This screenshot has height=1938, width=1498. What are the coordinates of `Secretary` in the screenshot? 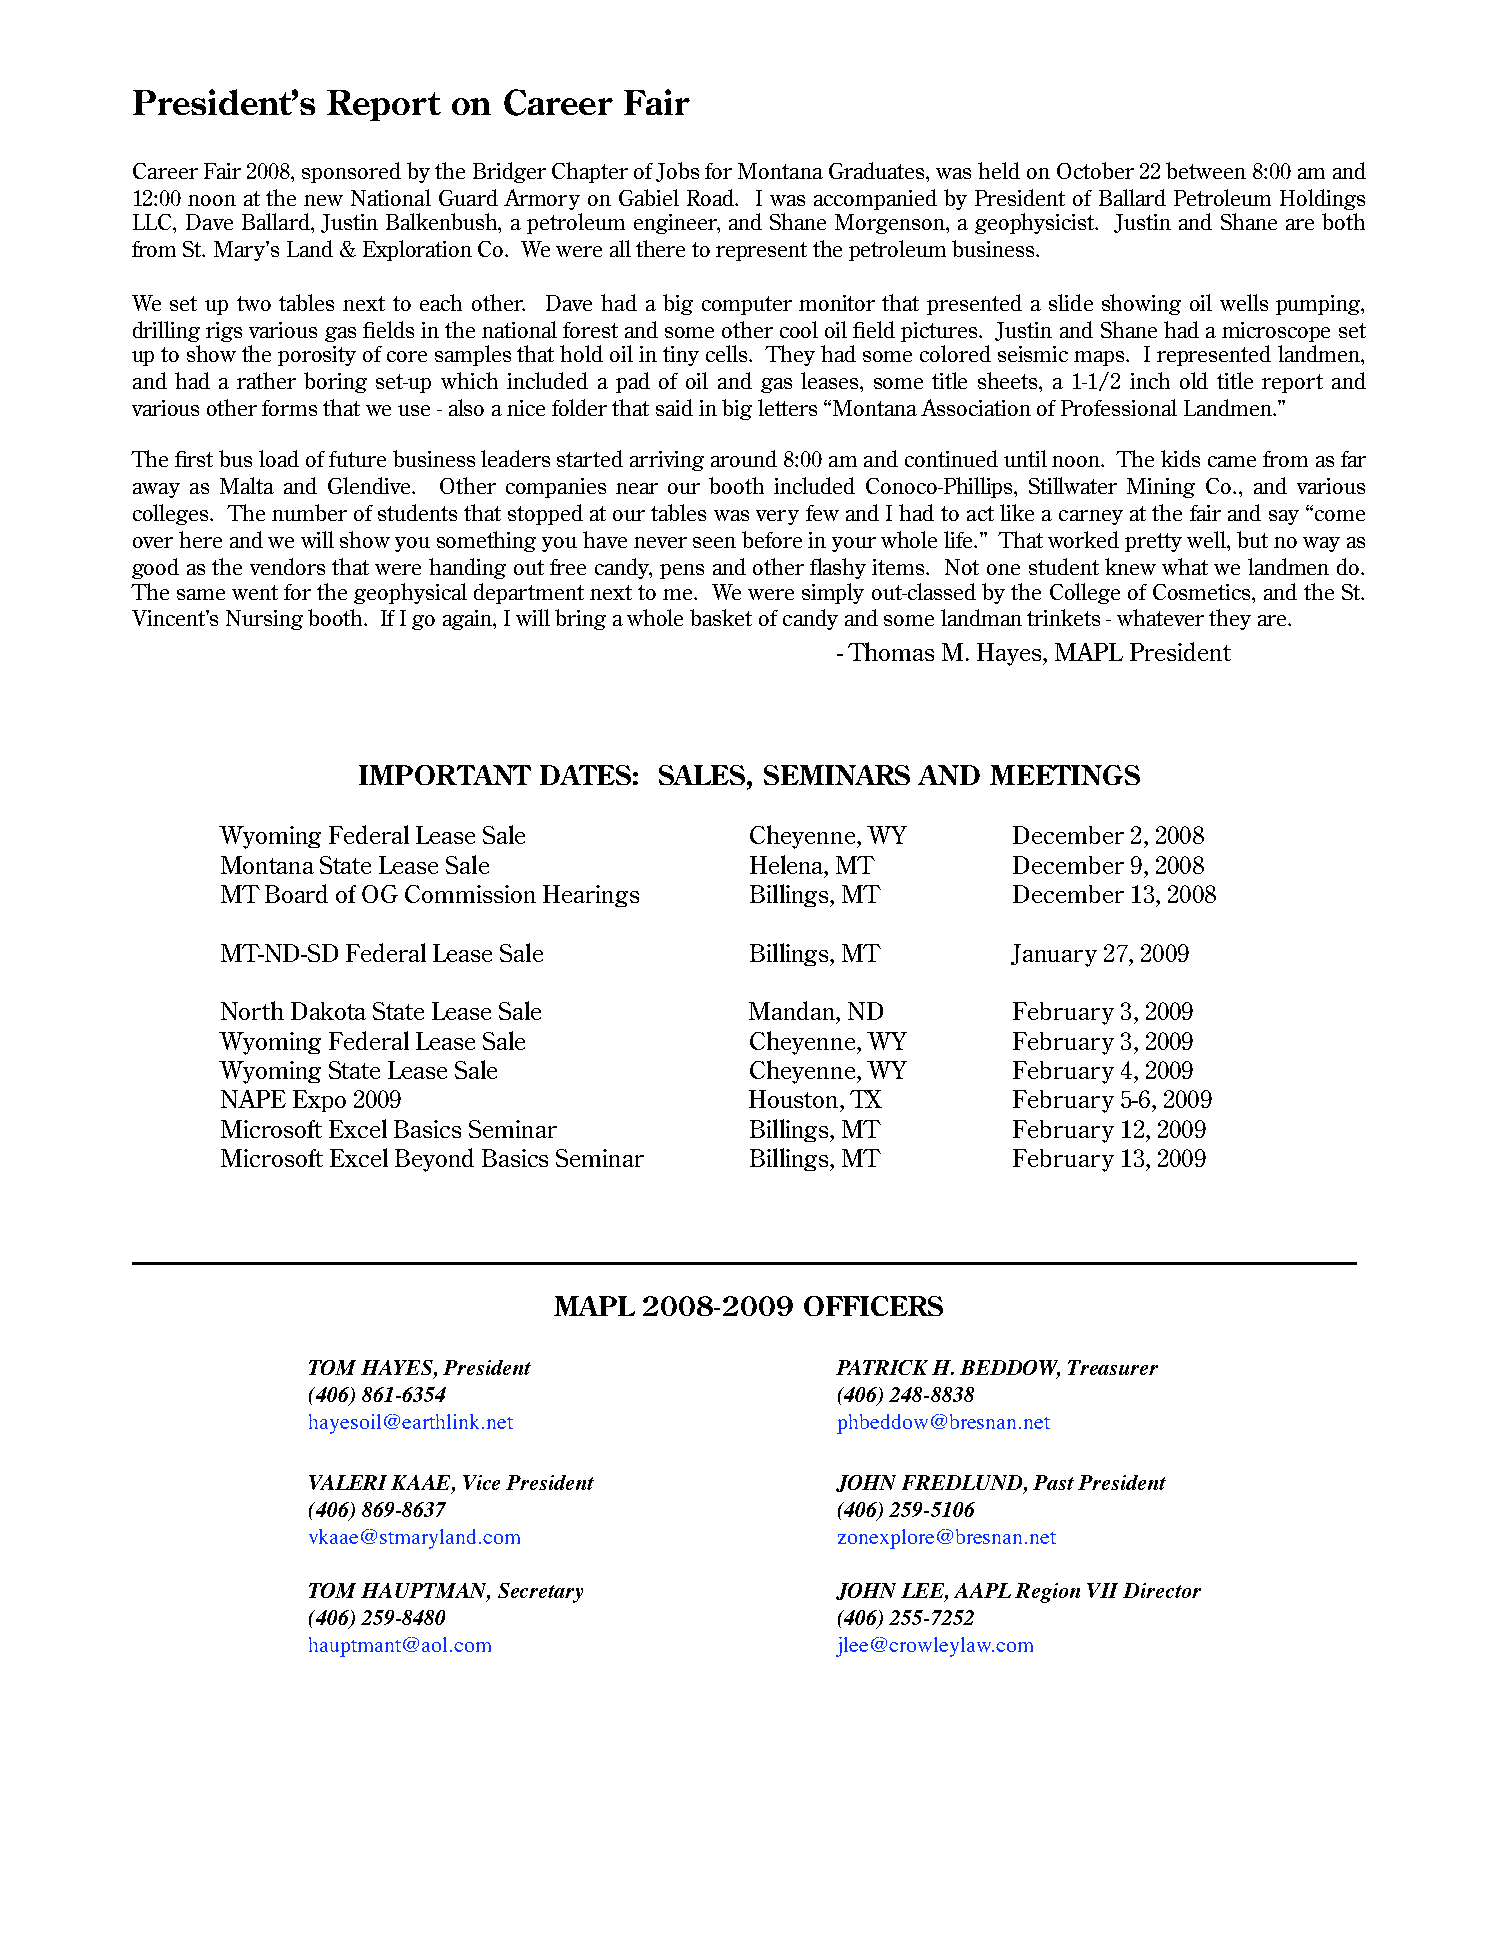 It's located at (540, 1593).
